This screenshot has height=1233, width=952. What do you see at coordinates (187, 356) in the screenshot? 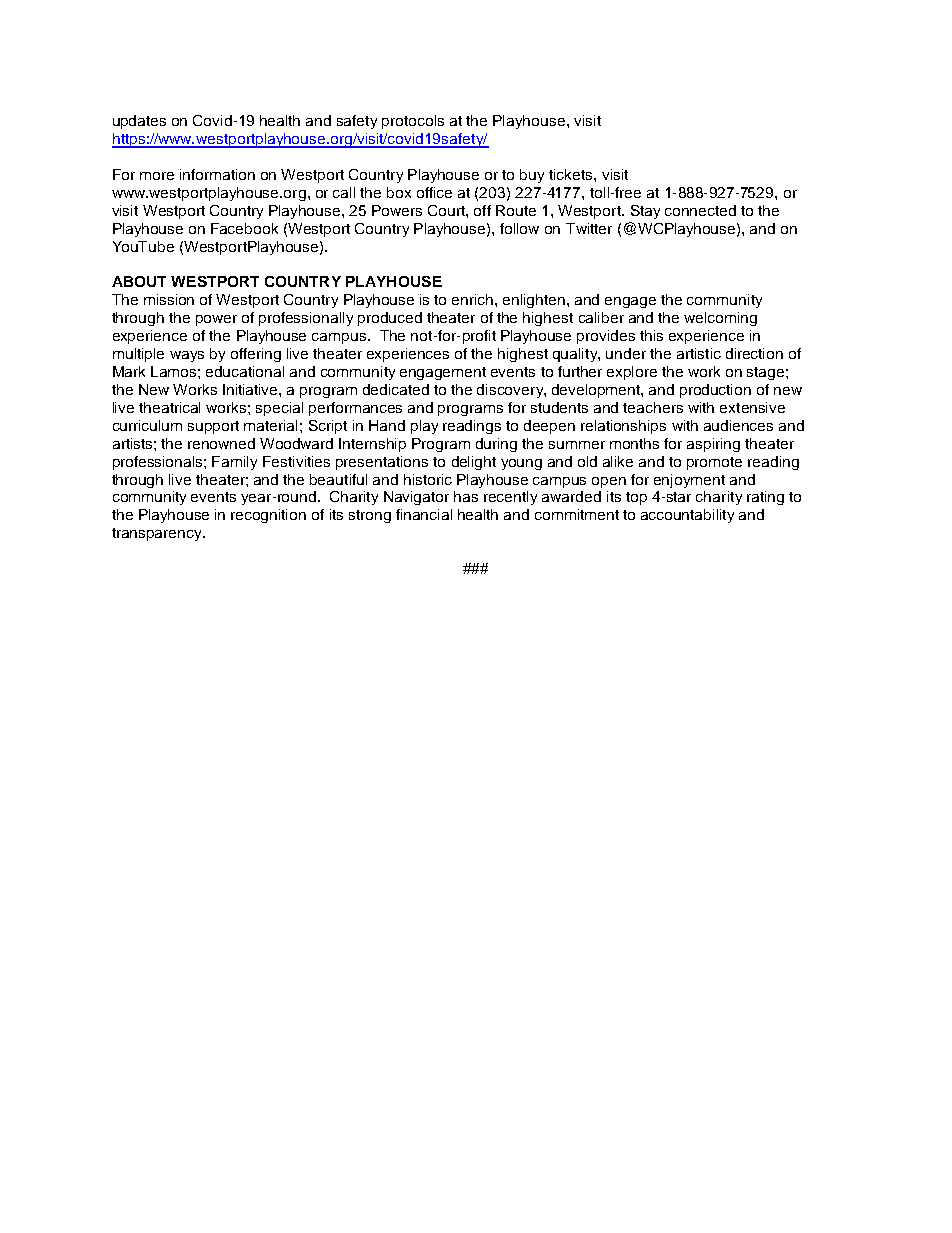
I see `ways` at bounding box center [187, 356].
